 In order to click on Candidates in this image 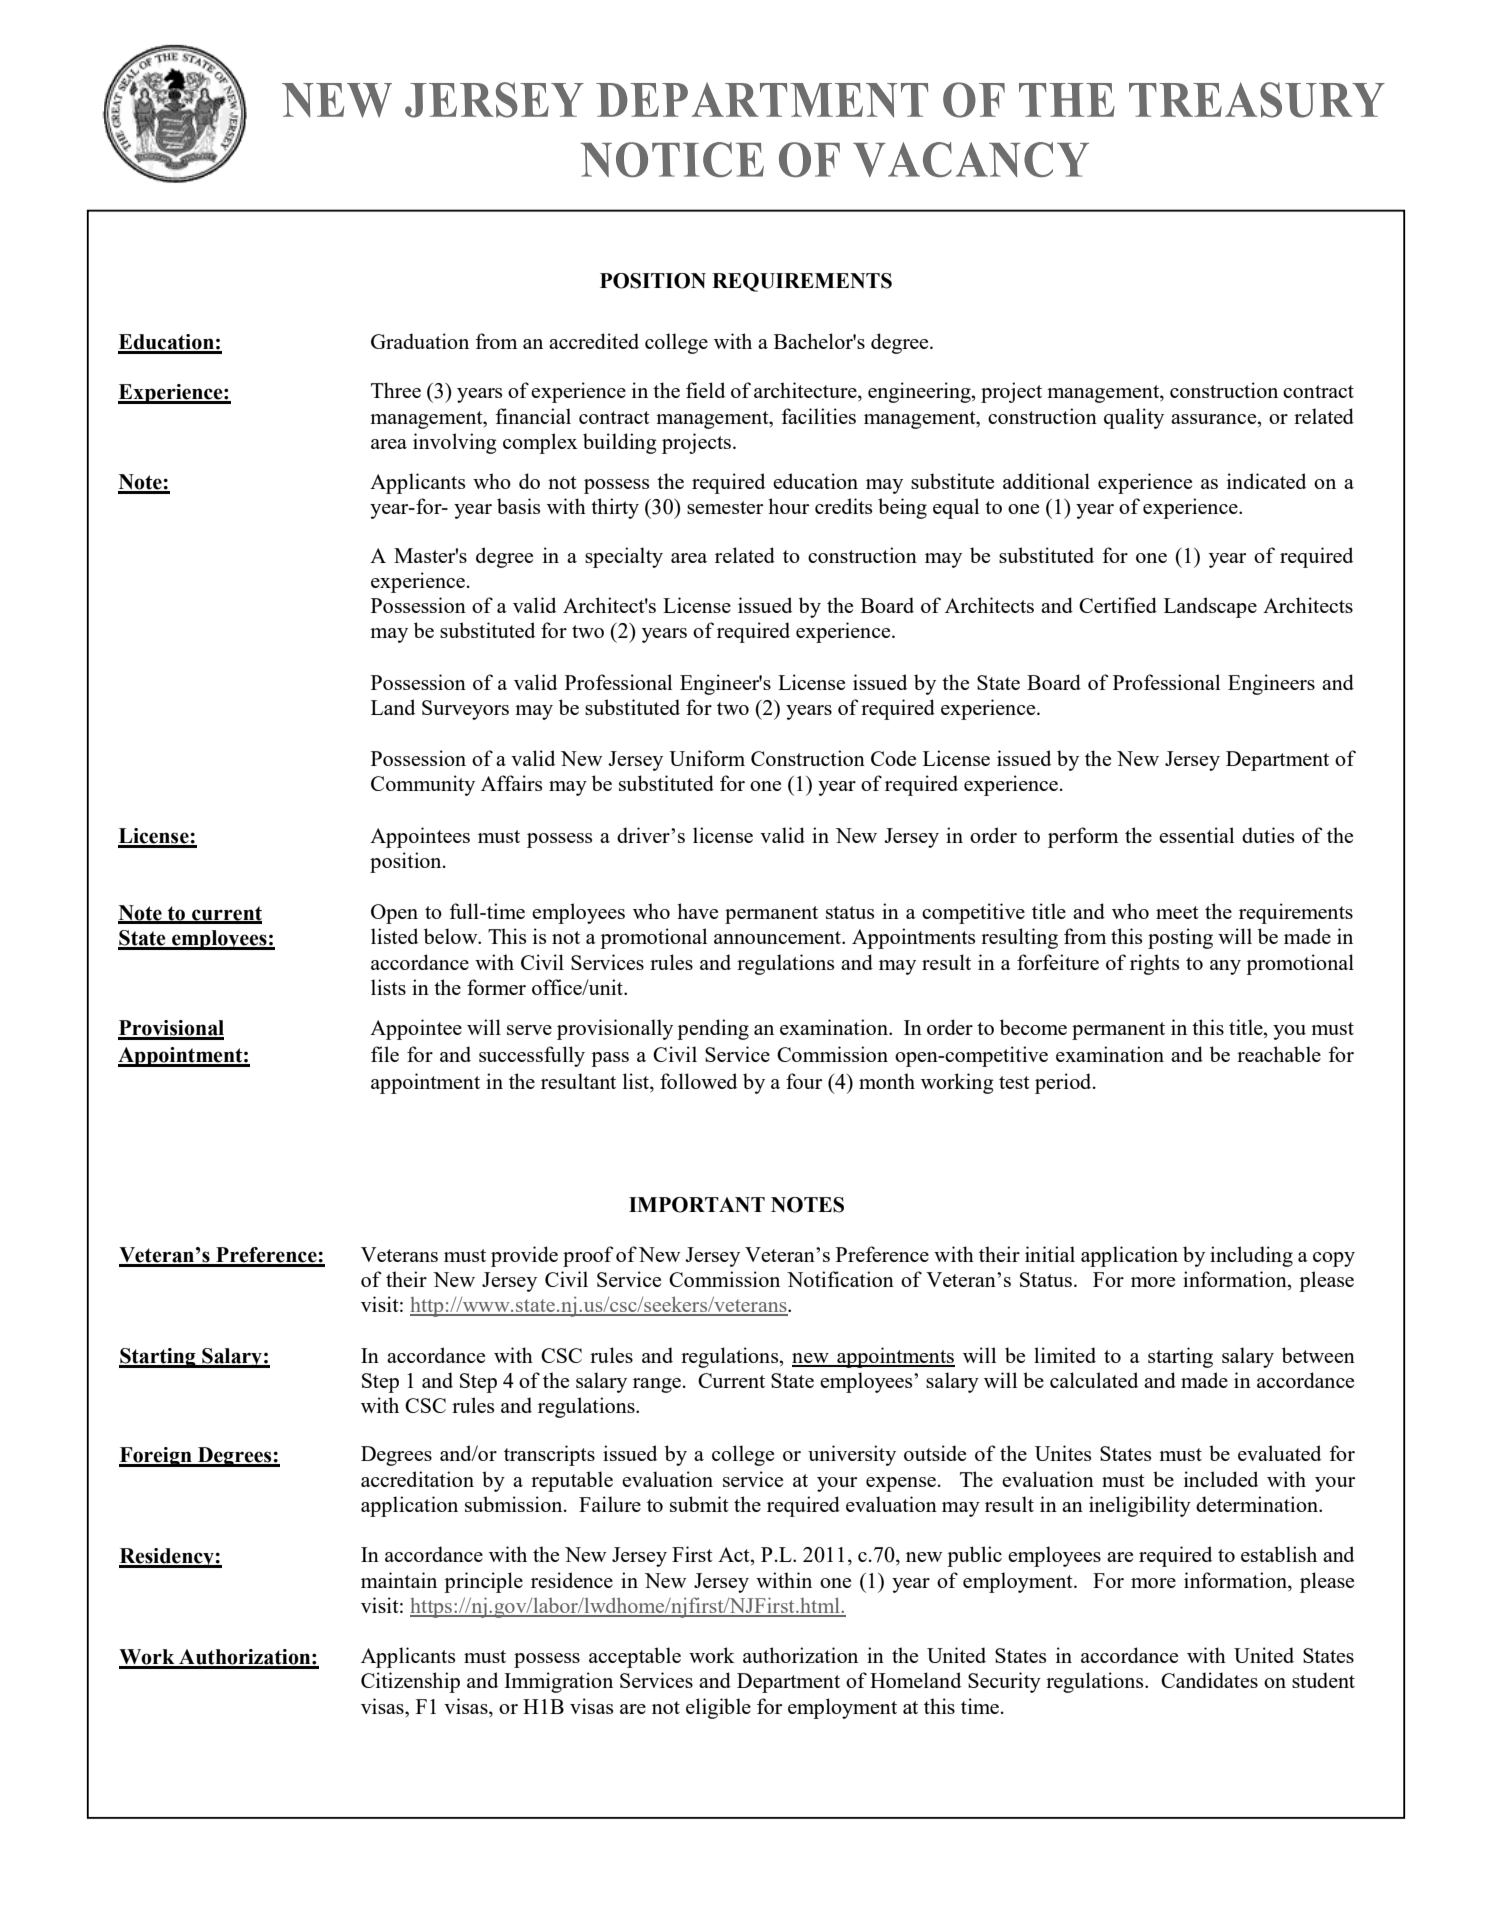, I will do `click(1209, 1680)`.
